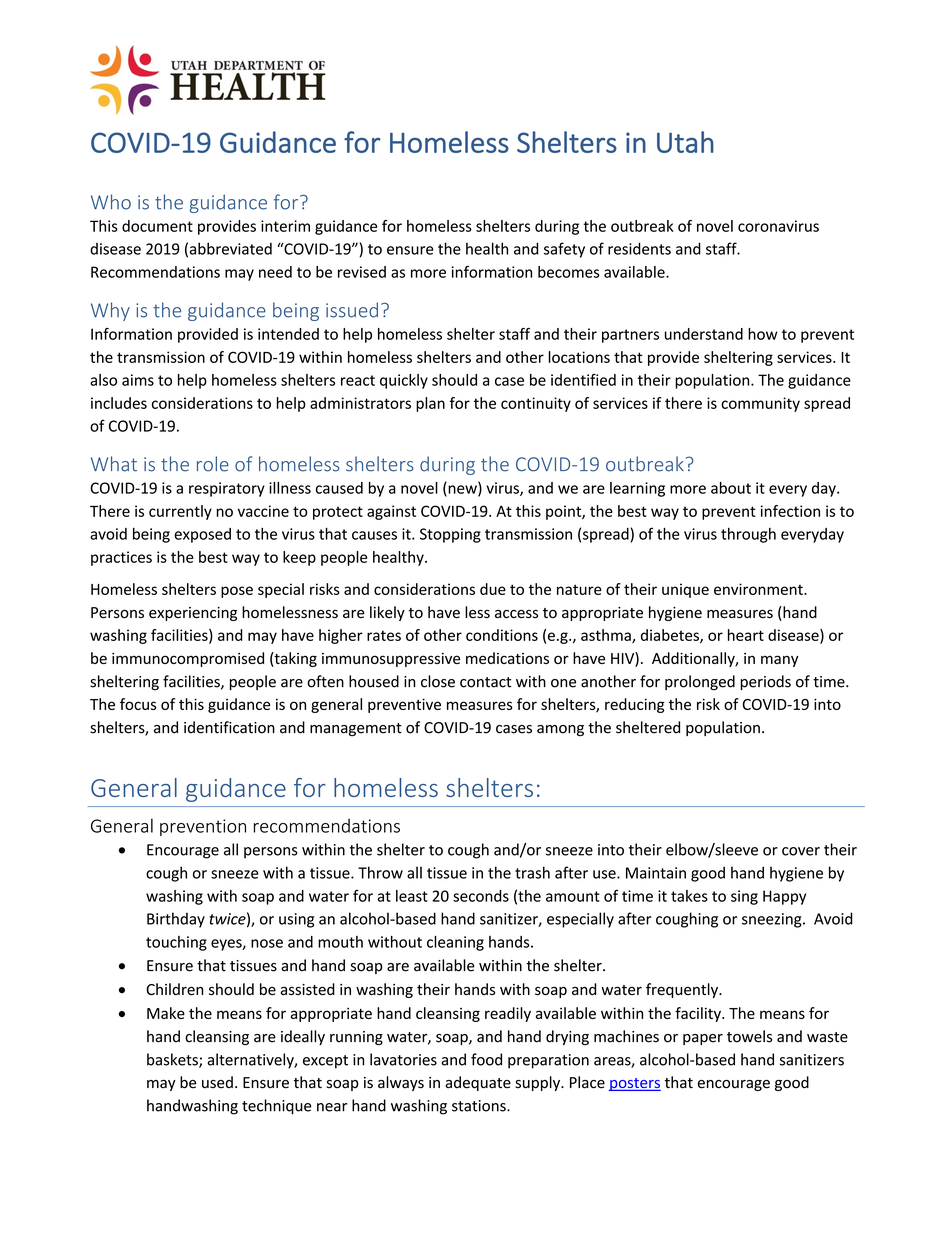  Describe the element at coordinates (560, 730) in the screenshot. I see `among` at that location.
